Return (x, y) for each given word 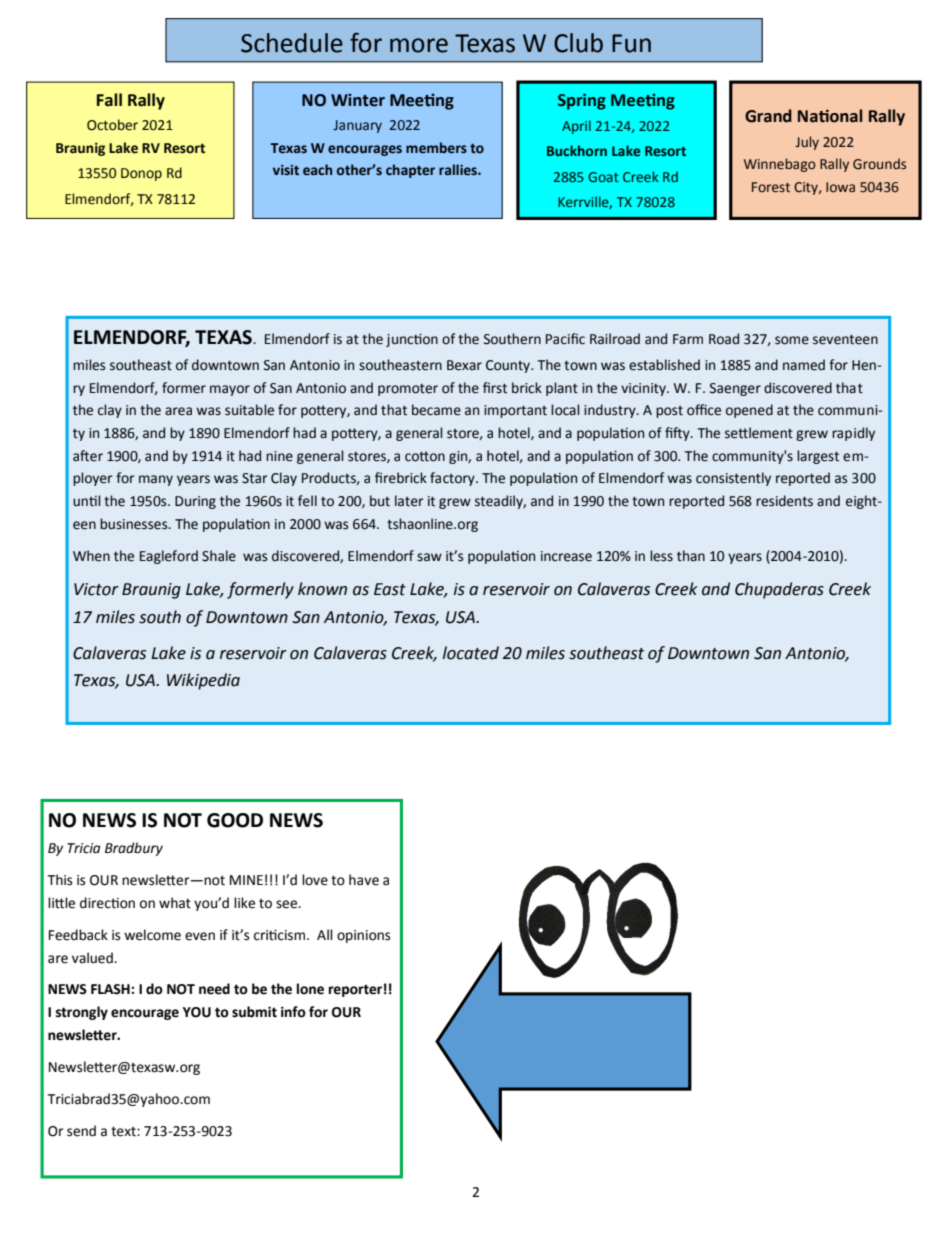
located (471, 653)
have (364, 880)
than (691, 556)
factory (453, 479)
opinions (363, 936)
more (419, 45)
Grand (768, 116)
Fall (109, 100)
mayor (230, 390)
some (792, 340)
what (175, 903)
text (124, 1131)
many (156, 480)
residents (784, 501)
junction (412, 340)
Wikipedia (203, 681)
